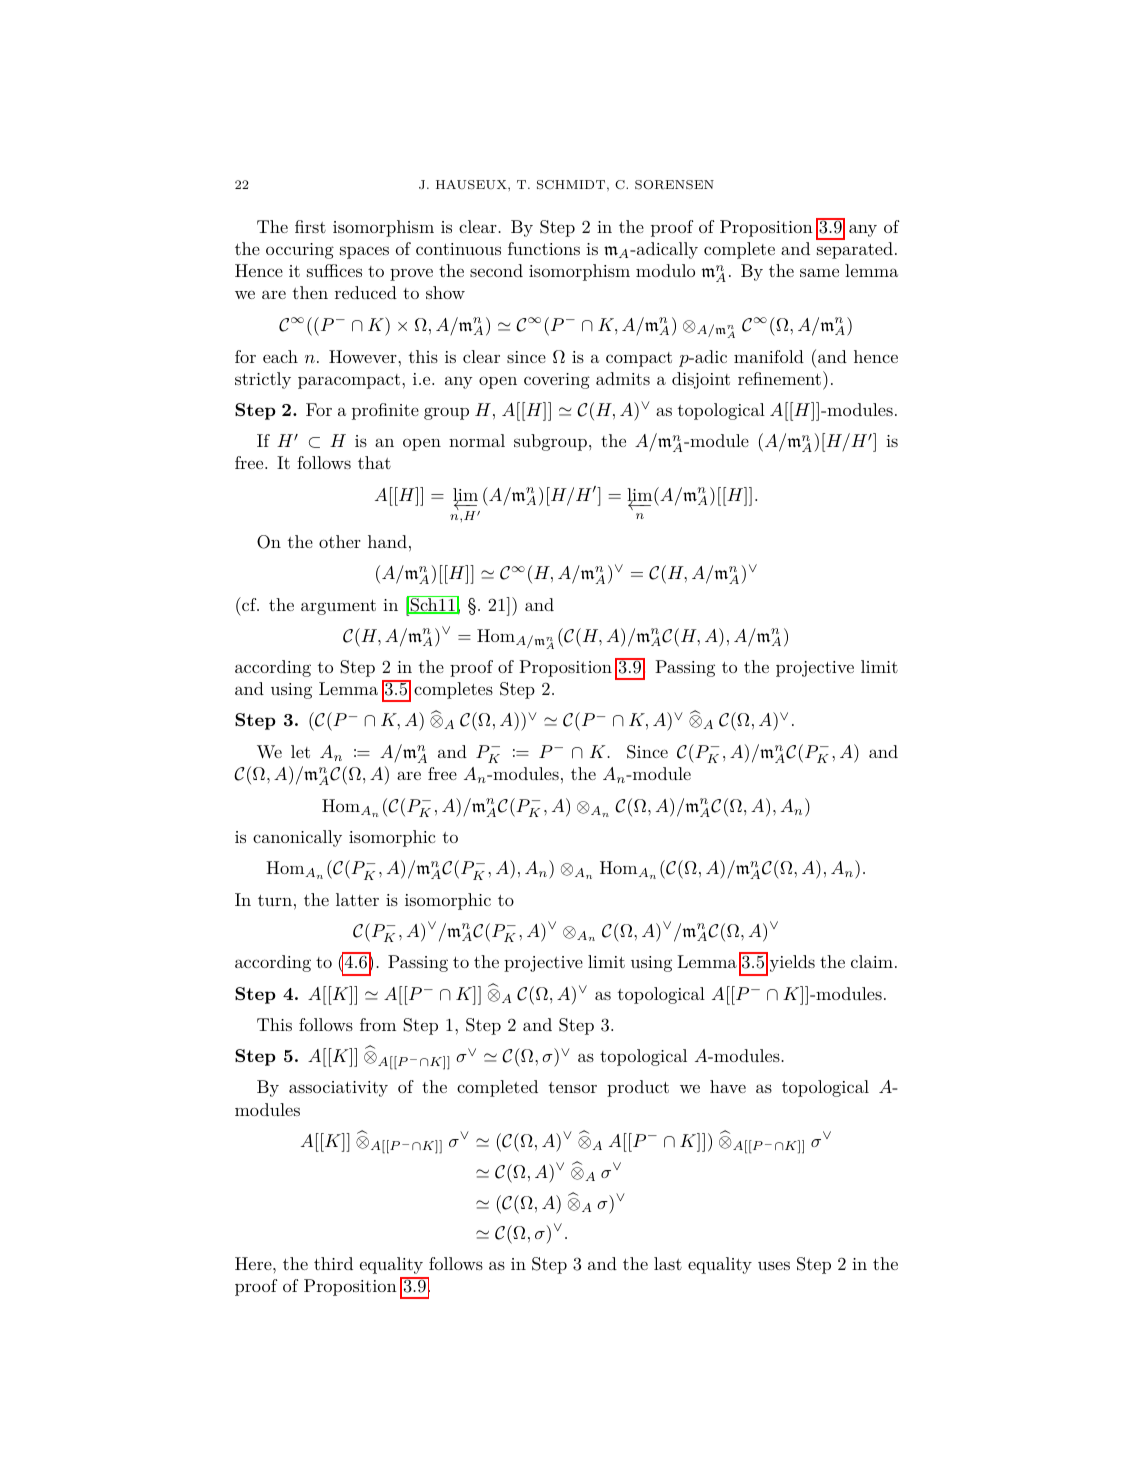 This page has height=1467, width=1133. What do you see at coordinates (819, 272) in the page?
I see `same` at bounding box center [819, 272].
